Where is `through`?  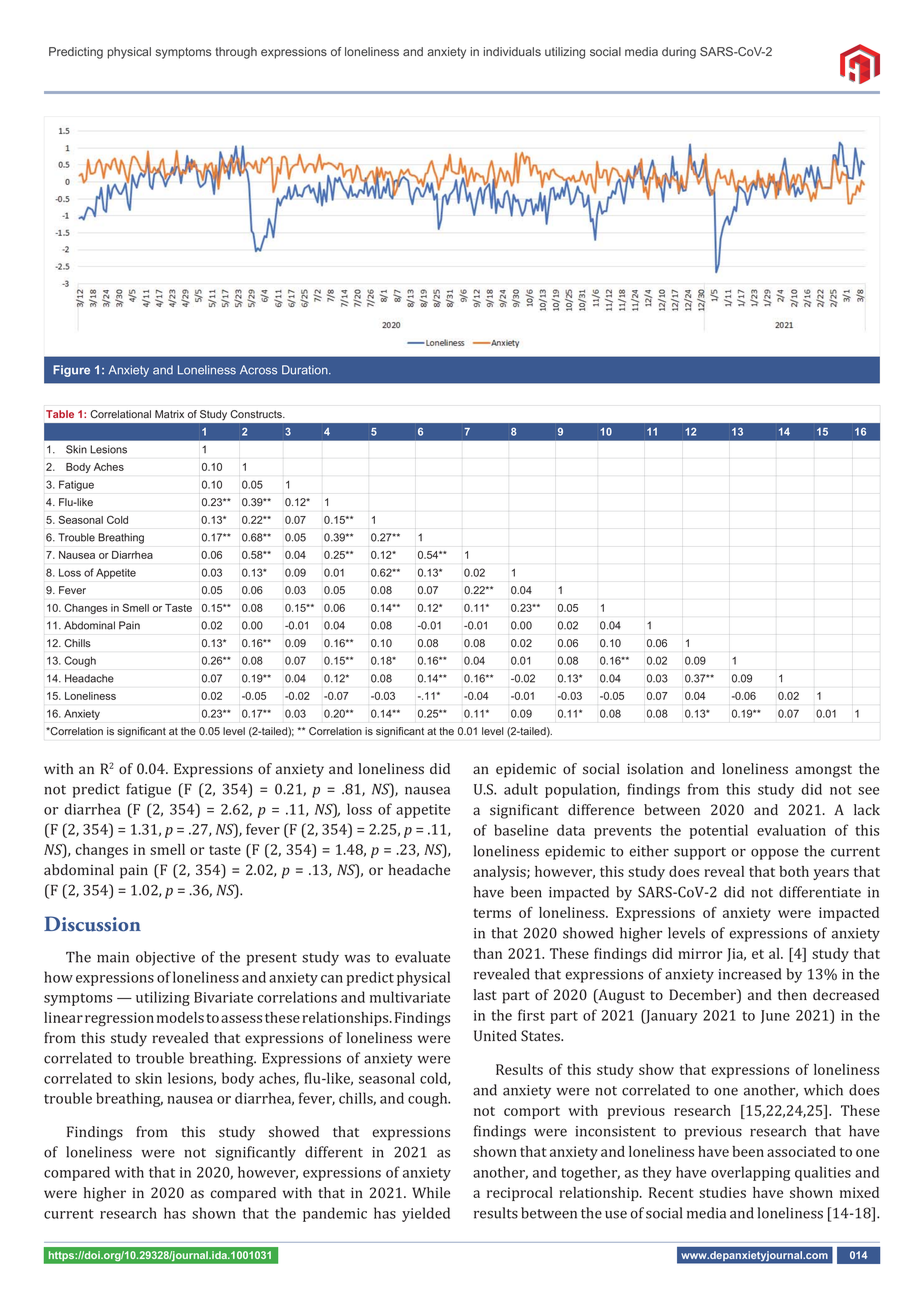 through is located at coordinates (236, 53).
